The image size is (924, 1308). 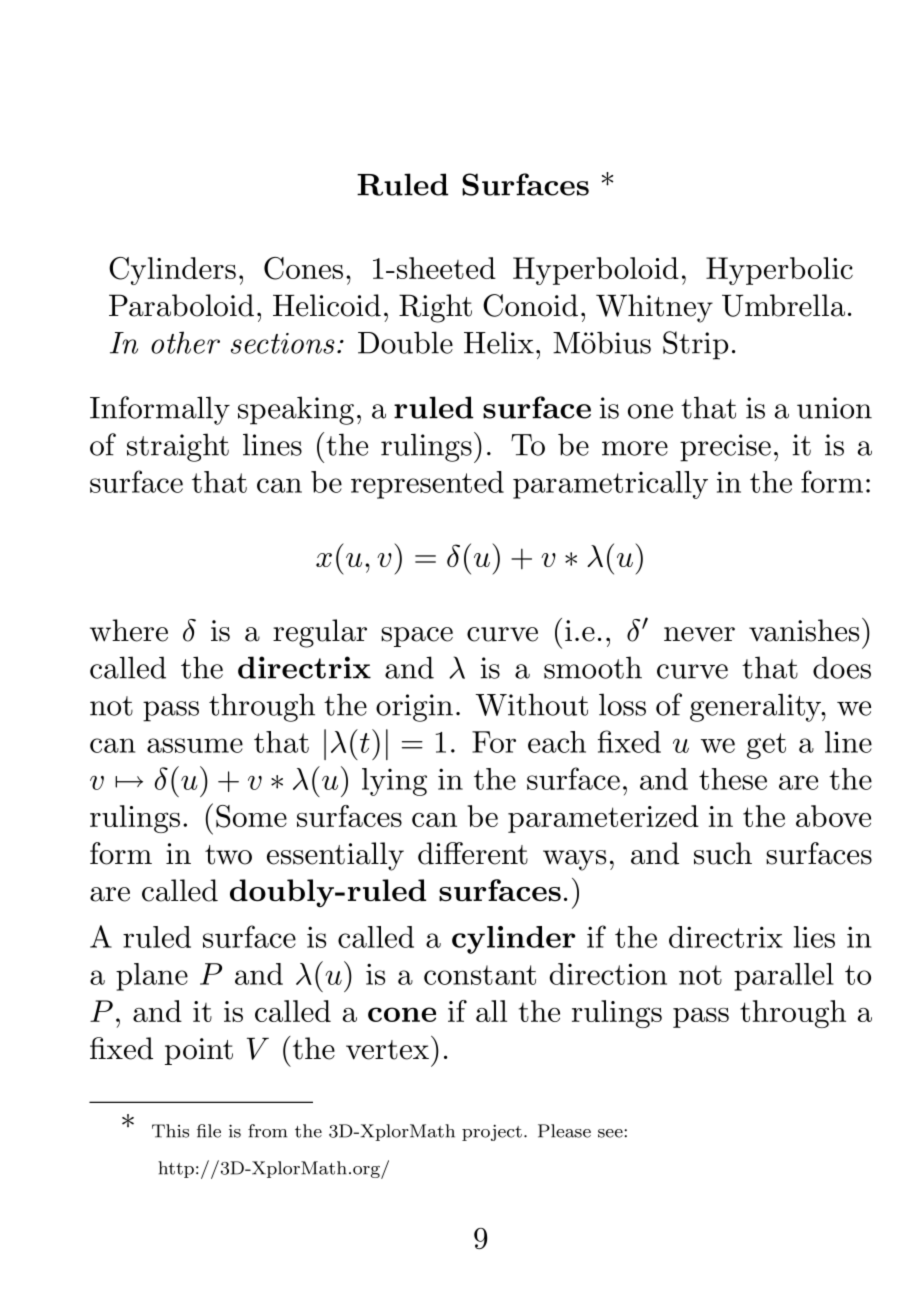 I want to click on get, so click(x=766, y=746).
